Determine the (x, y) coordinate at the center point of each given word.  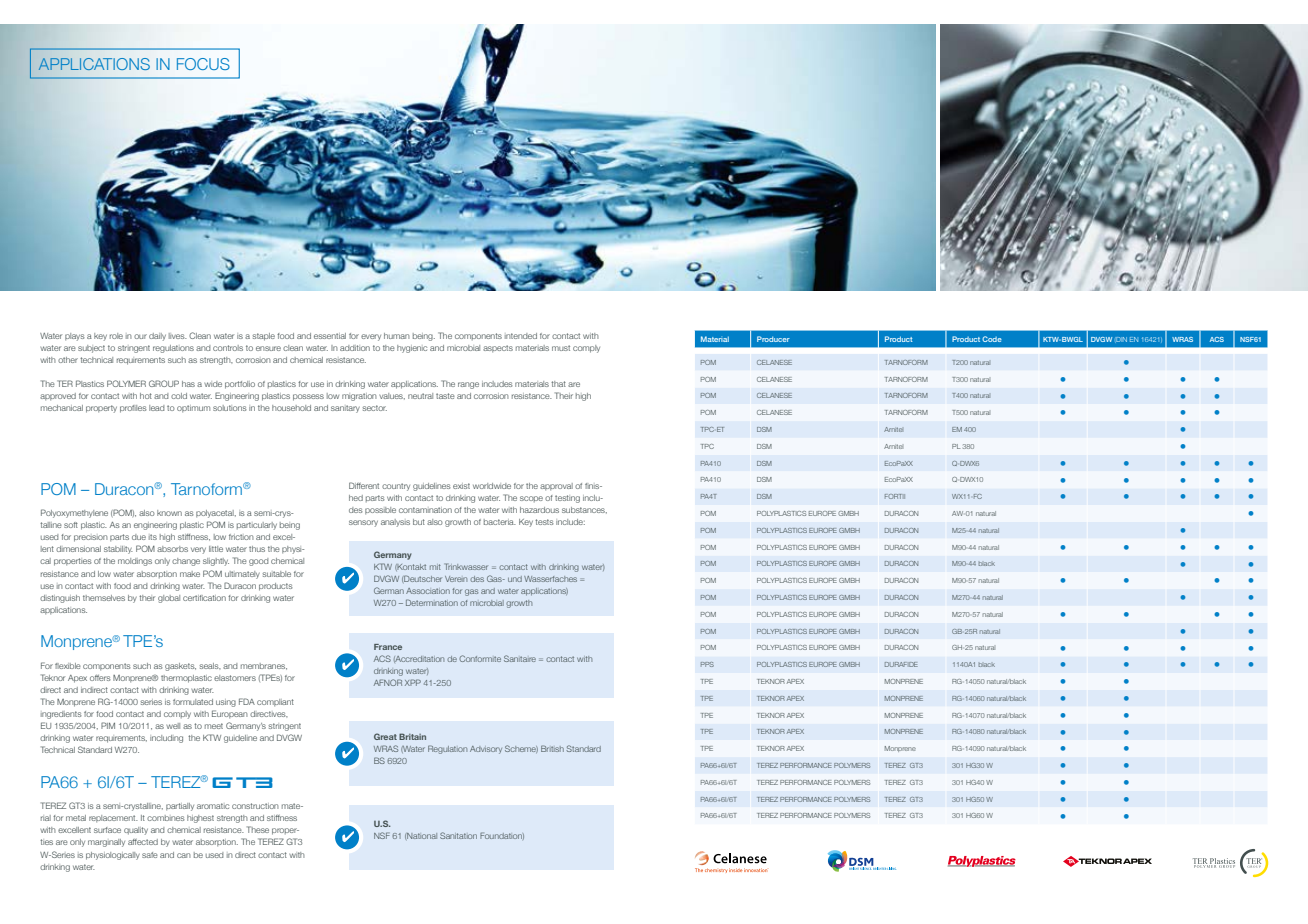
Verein (456, 579)
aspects (498, 349)
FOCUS (203, 64)
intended (521, 336)
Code (992, 339)
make (190, 574)
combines (166, 818)
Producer (773, 339)
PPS (707, 664)
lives (178, 336)
